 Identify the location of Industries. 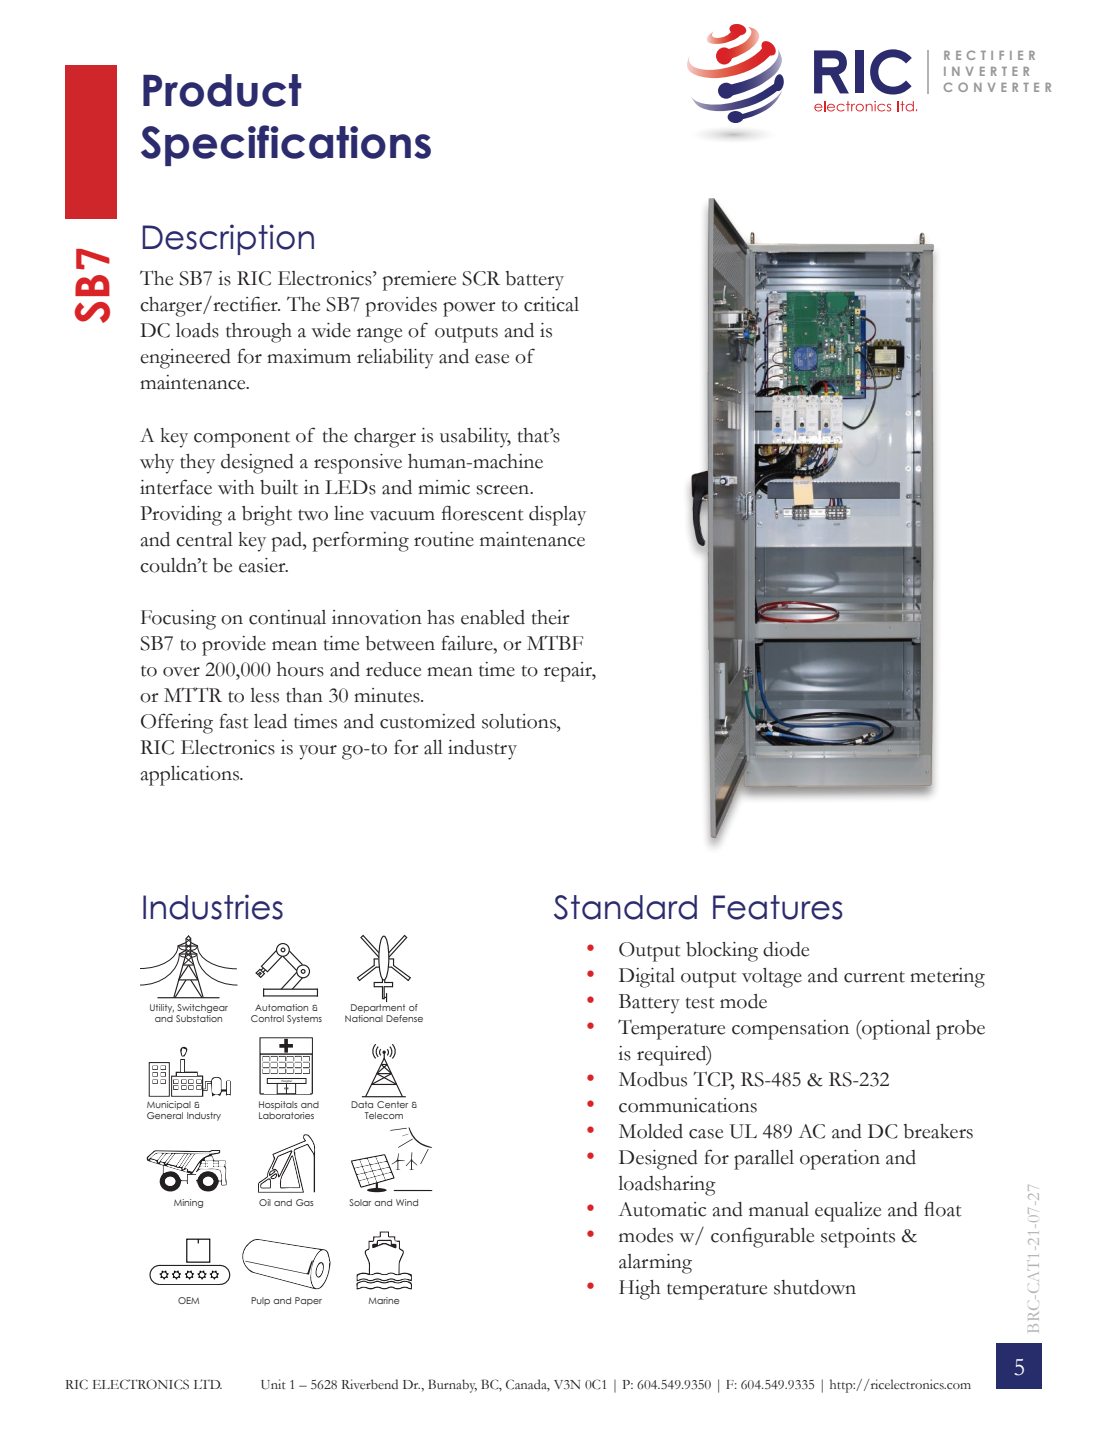
(213, 907).
